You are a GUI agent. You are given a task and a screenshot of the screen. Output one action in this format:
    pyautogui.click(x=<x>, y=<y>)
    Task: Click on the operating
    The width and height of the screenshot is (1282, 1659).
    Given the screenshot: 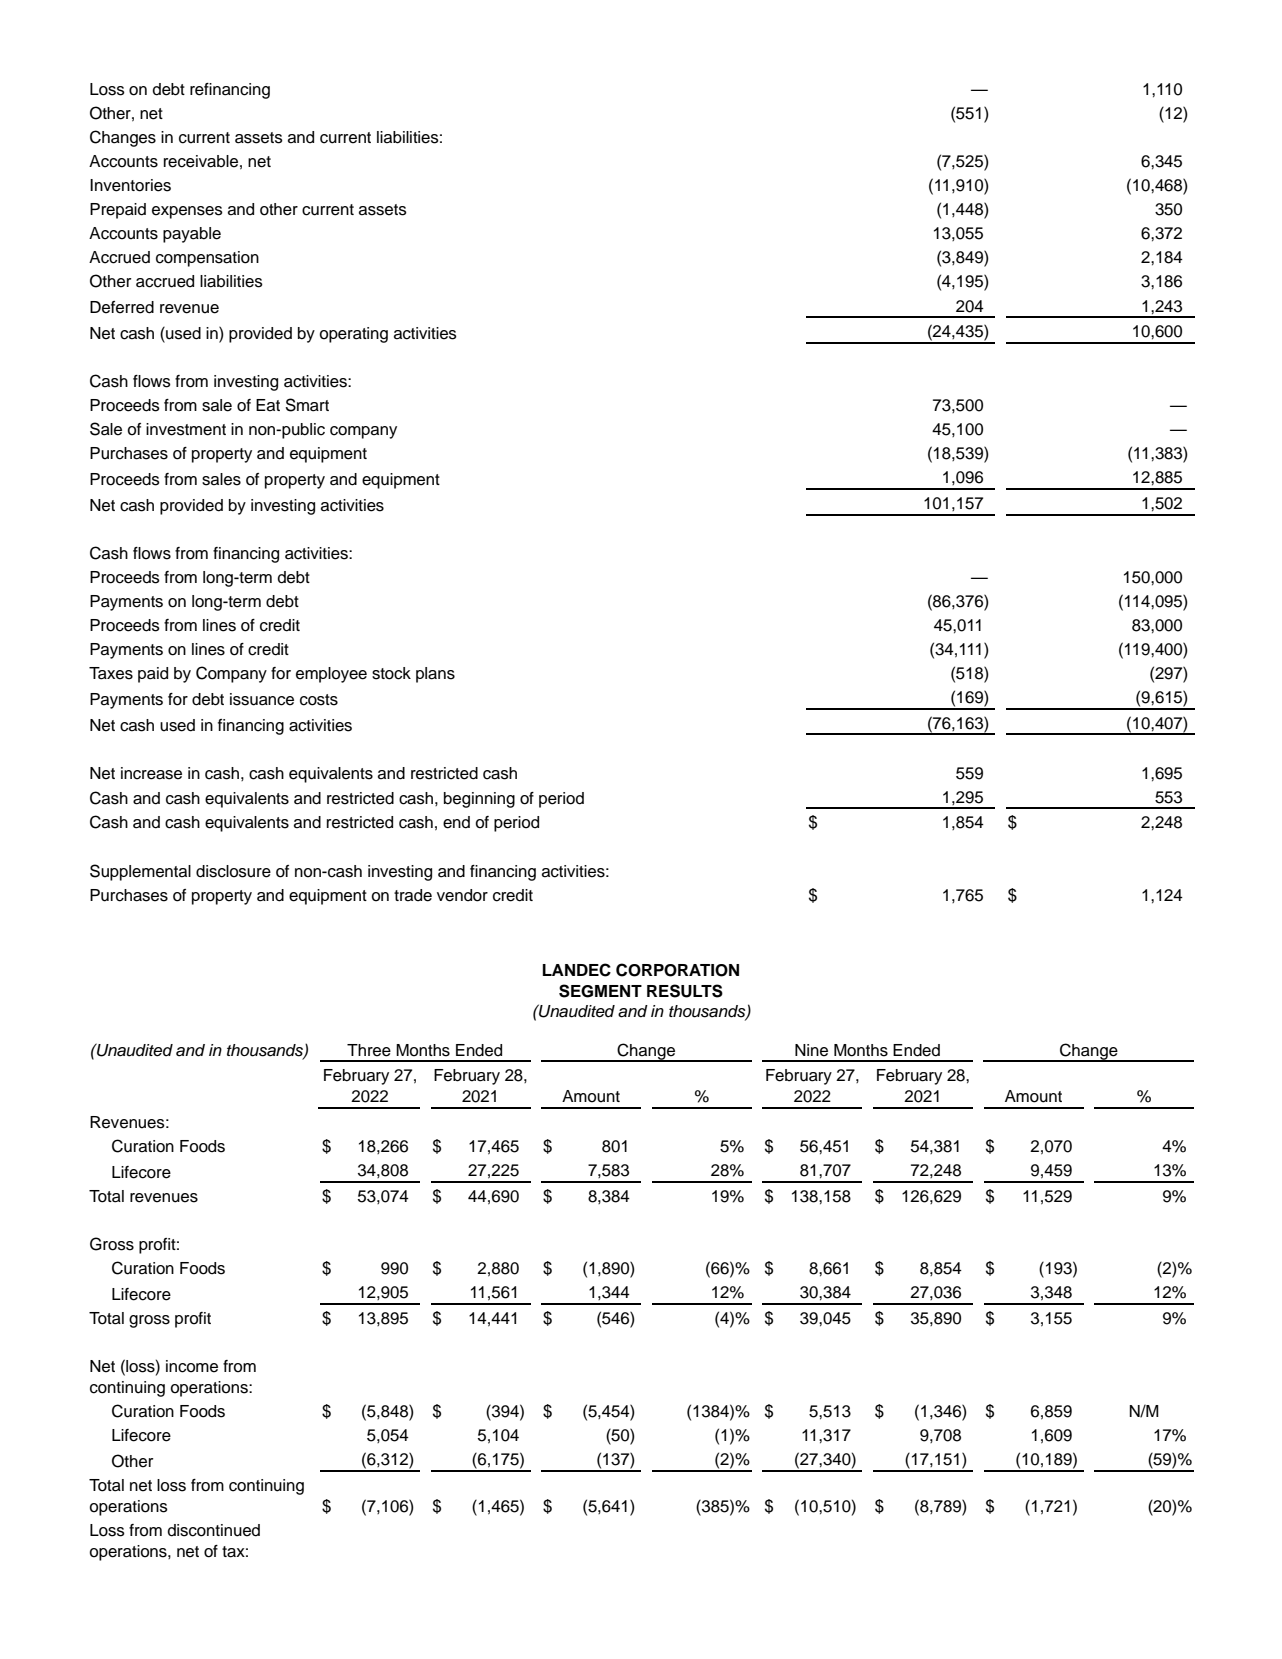 What is the action you would take?
    pyautogui.click(x=353, y=335)
